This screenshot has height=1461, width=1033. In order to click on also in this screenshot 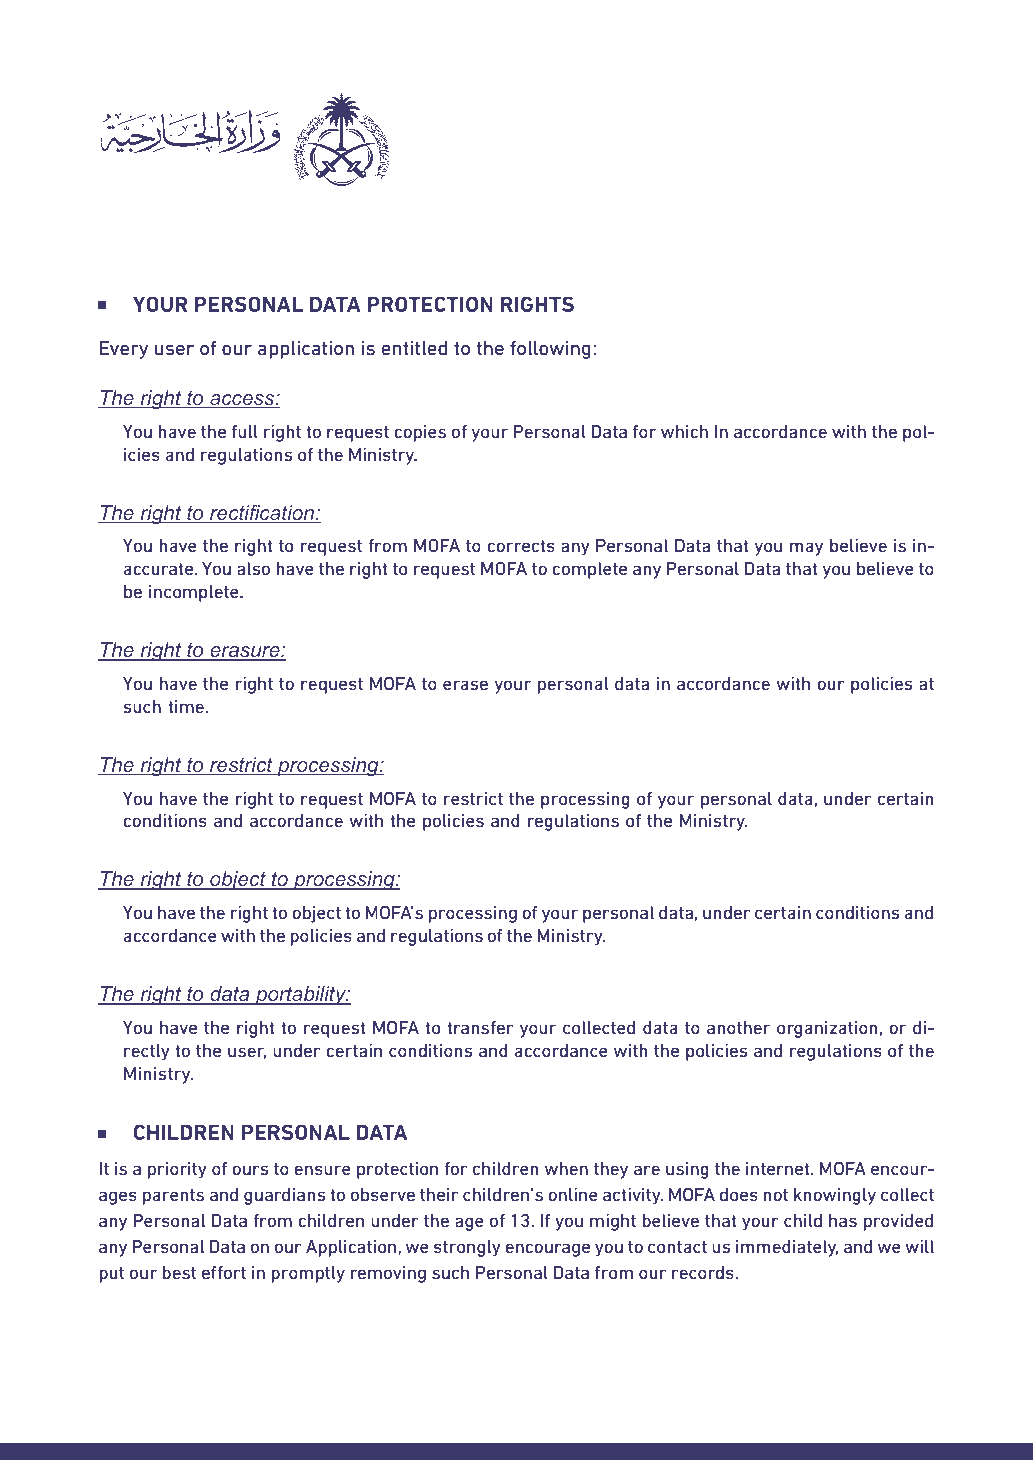, I will do `click(253, 568)`.
